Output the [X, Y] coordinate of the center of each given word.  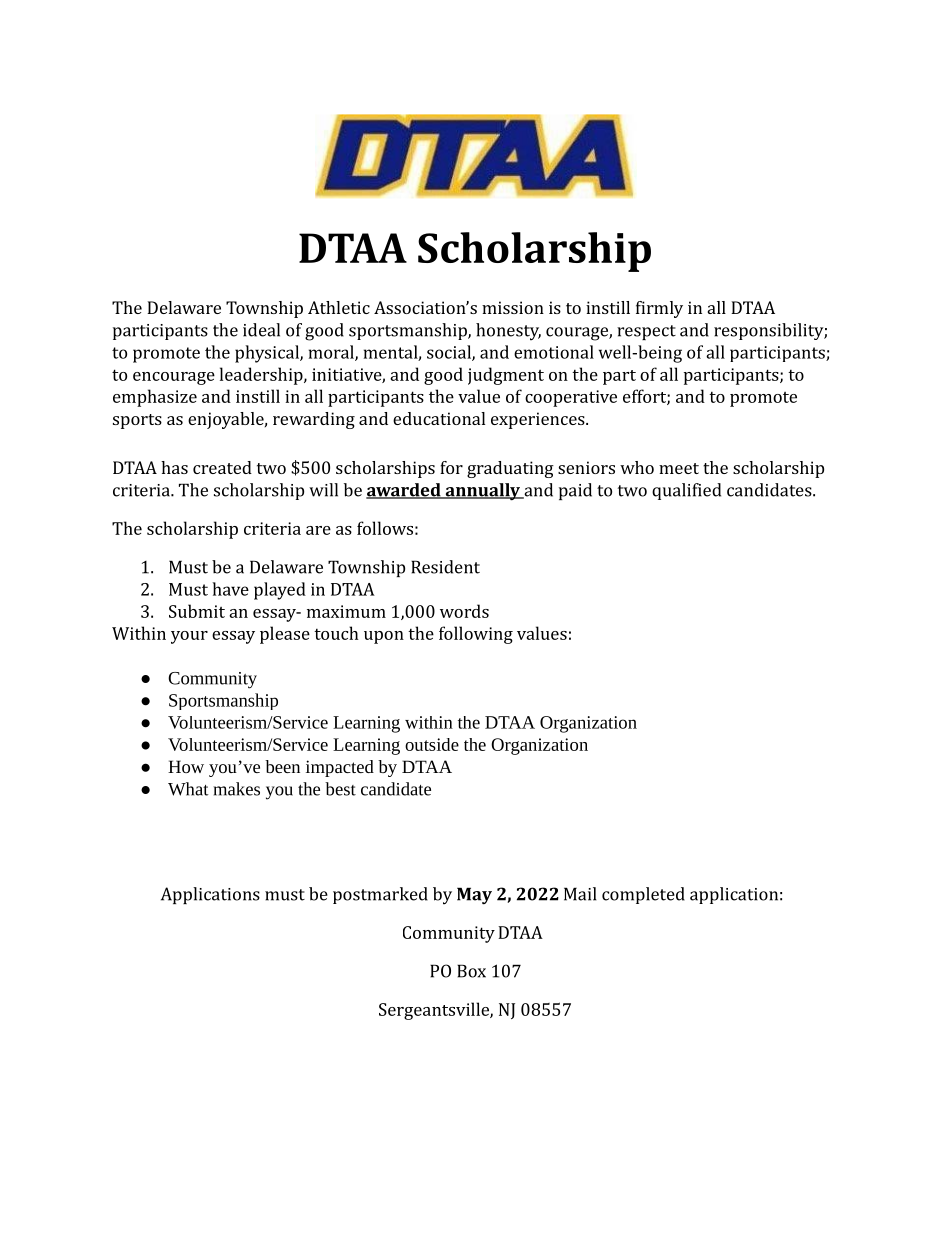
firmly [659, 309]
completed [643, 895]
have [230, 589]
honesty [508, 332]
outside [432, 744]
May [474, 896]
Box [471, 971]
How [186, 766]
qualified [686, 491]
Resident [445, 567]
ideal [261, 330]
